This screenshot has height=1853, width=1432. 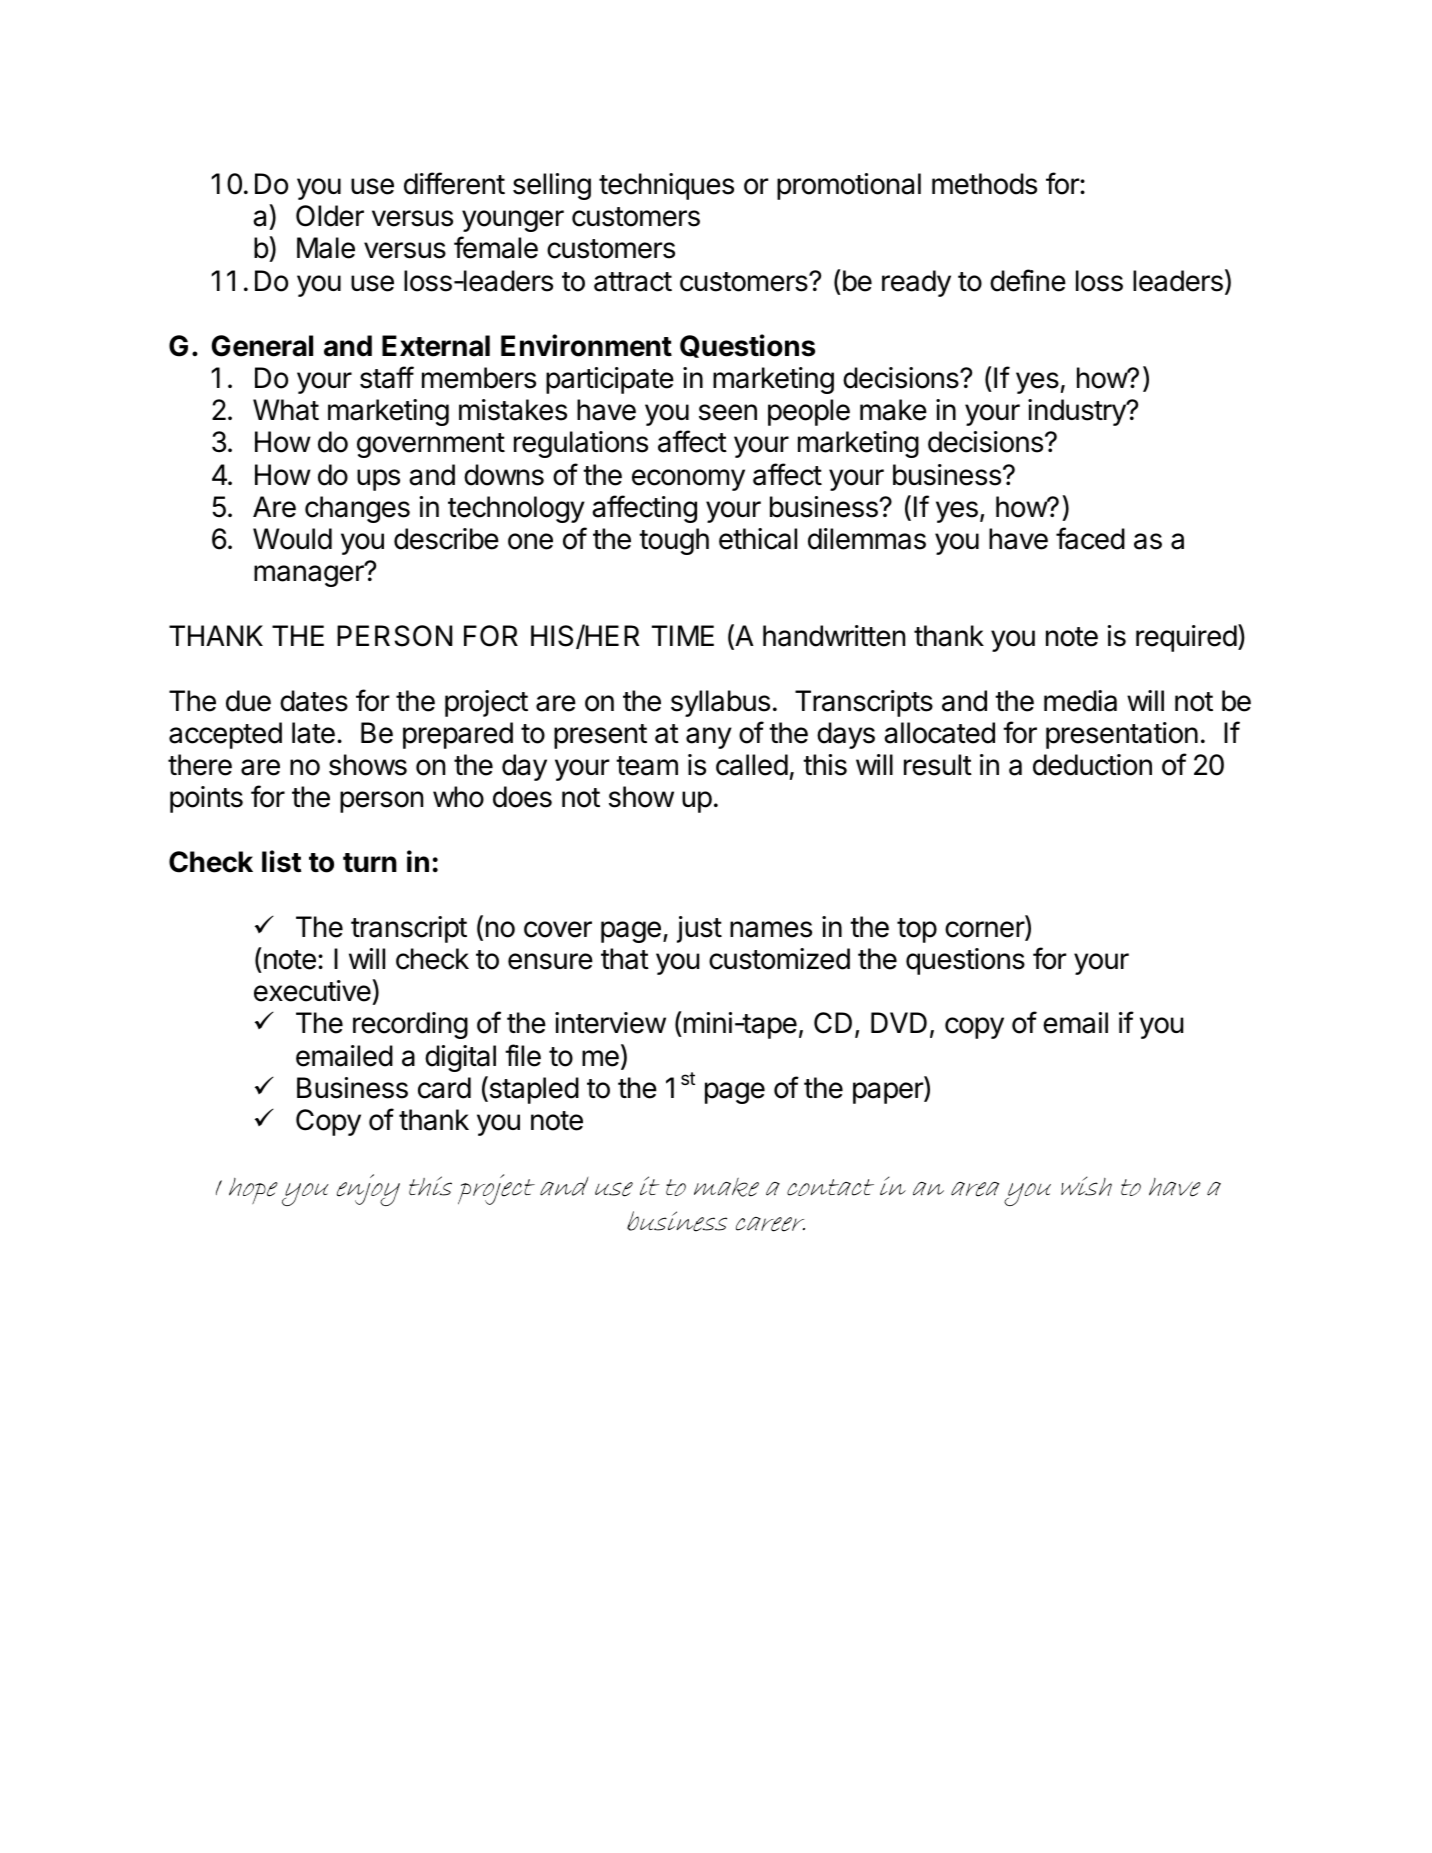 I want to click on recording, so click(x=410, y=1025).
